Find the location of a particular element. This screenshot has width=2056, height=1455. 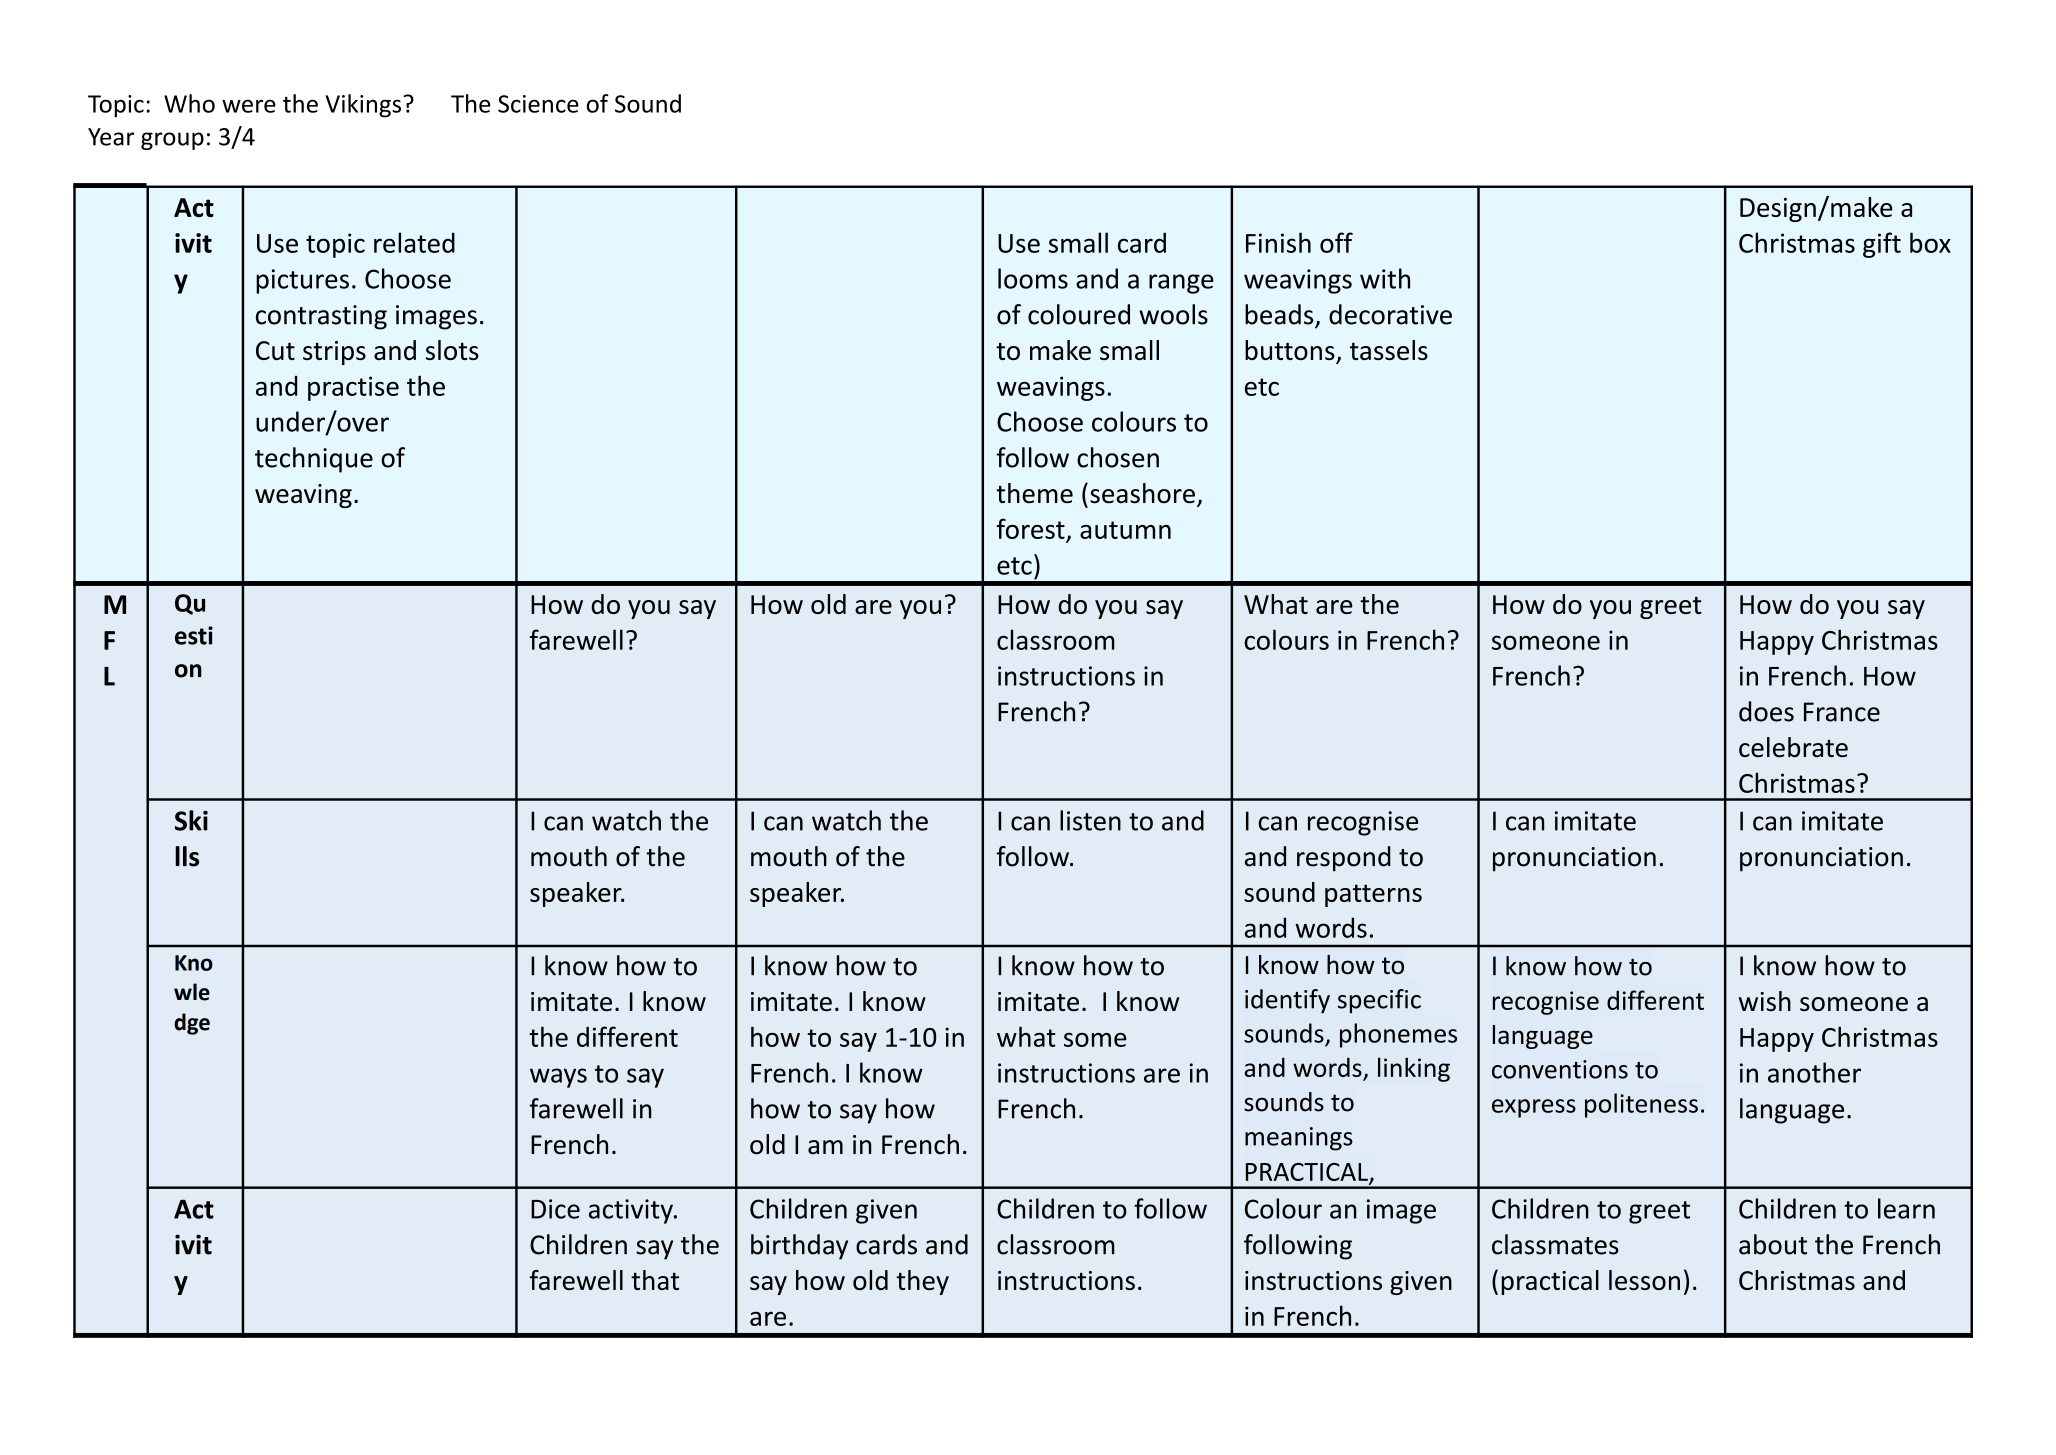

identify is located at coordinates (1287, 1001).
